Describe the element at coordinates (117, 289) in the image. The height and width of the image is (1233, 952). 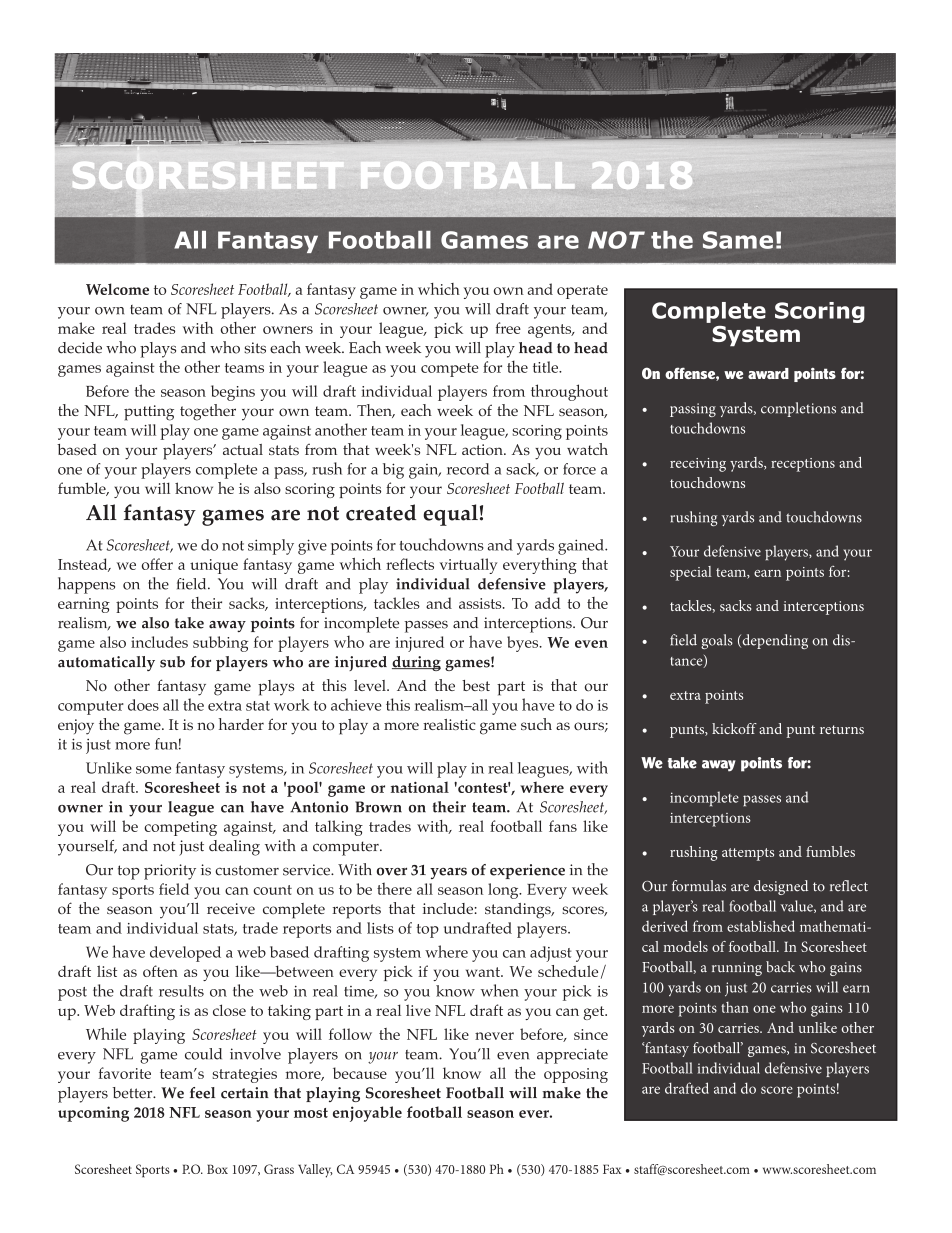
I see `Welcome` at that location.
